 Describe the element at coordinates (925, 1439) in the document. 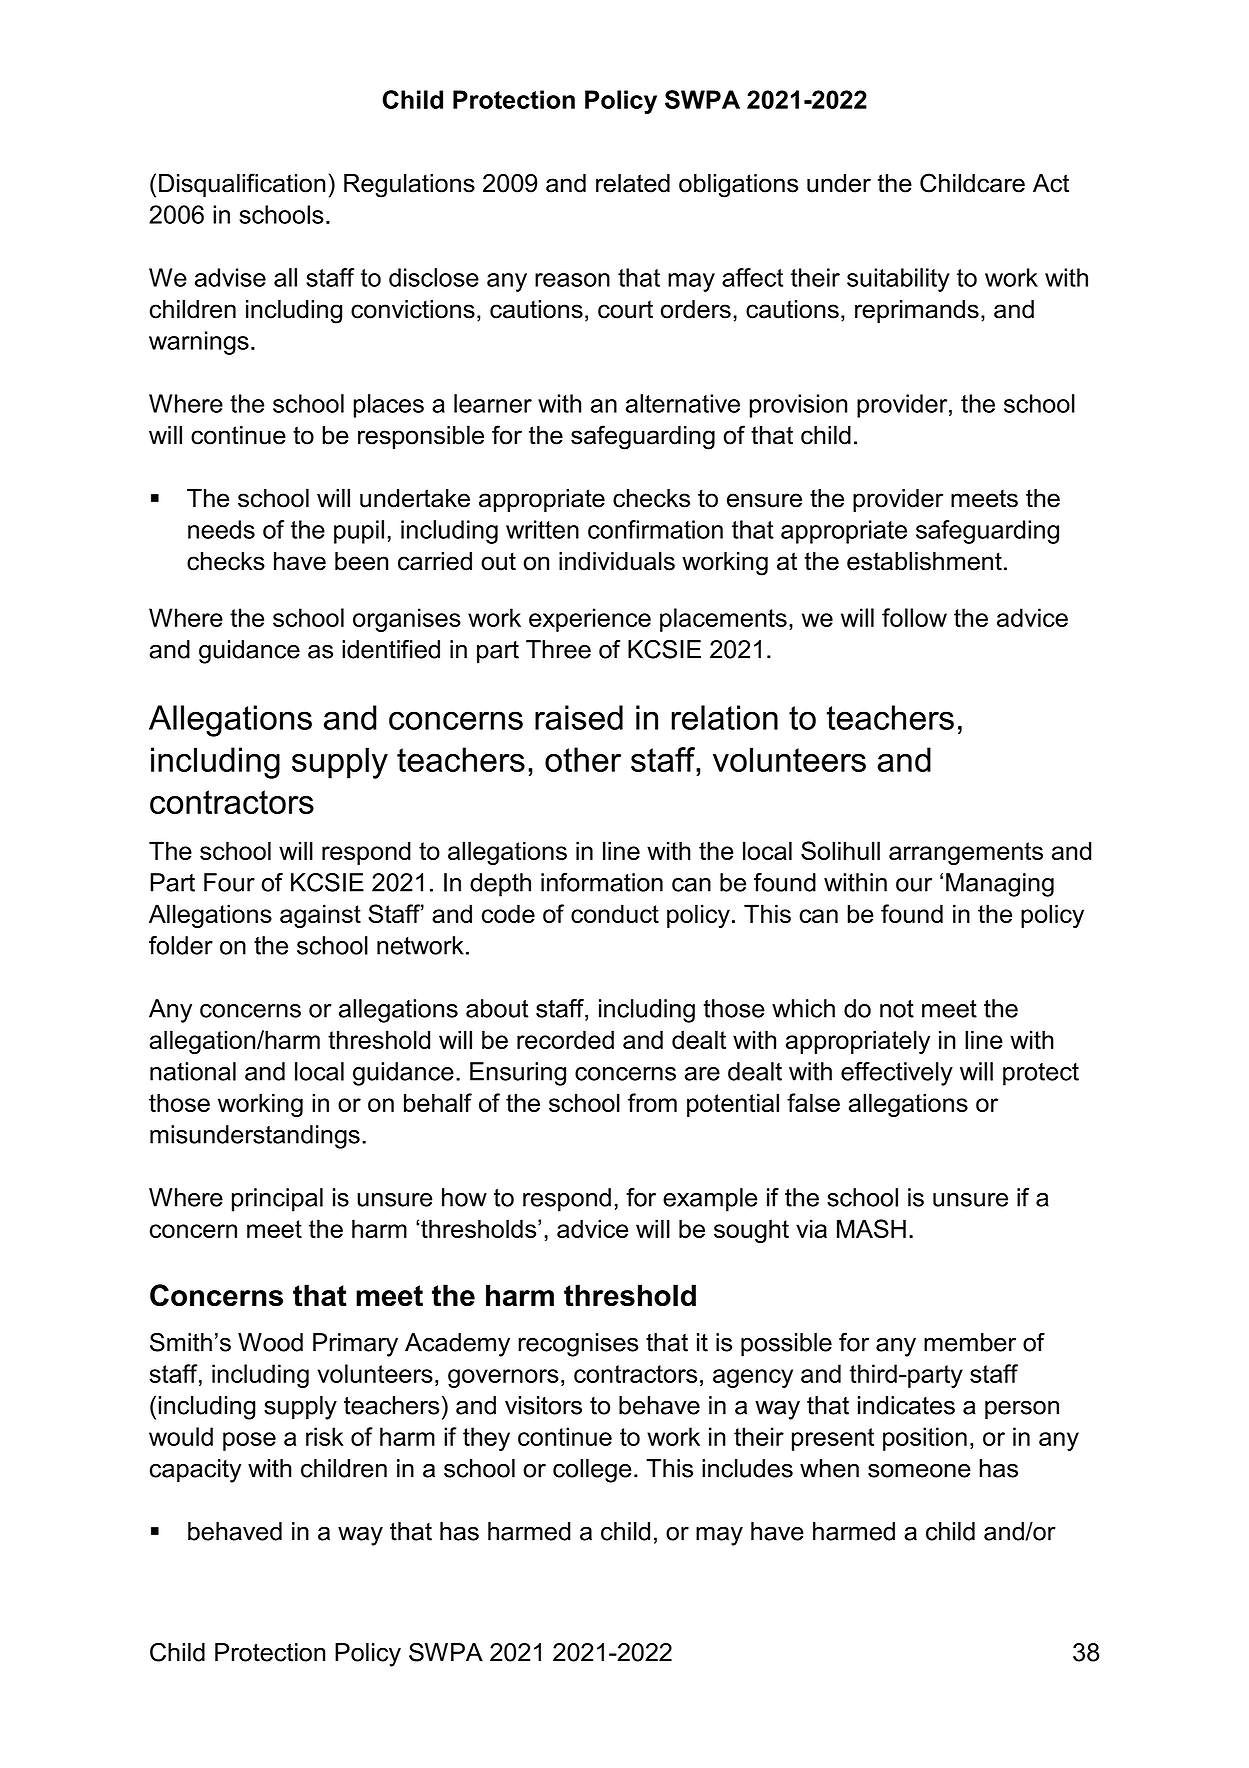

I see `position` at that location.
